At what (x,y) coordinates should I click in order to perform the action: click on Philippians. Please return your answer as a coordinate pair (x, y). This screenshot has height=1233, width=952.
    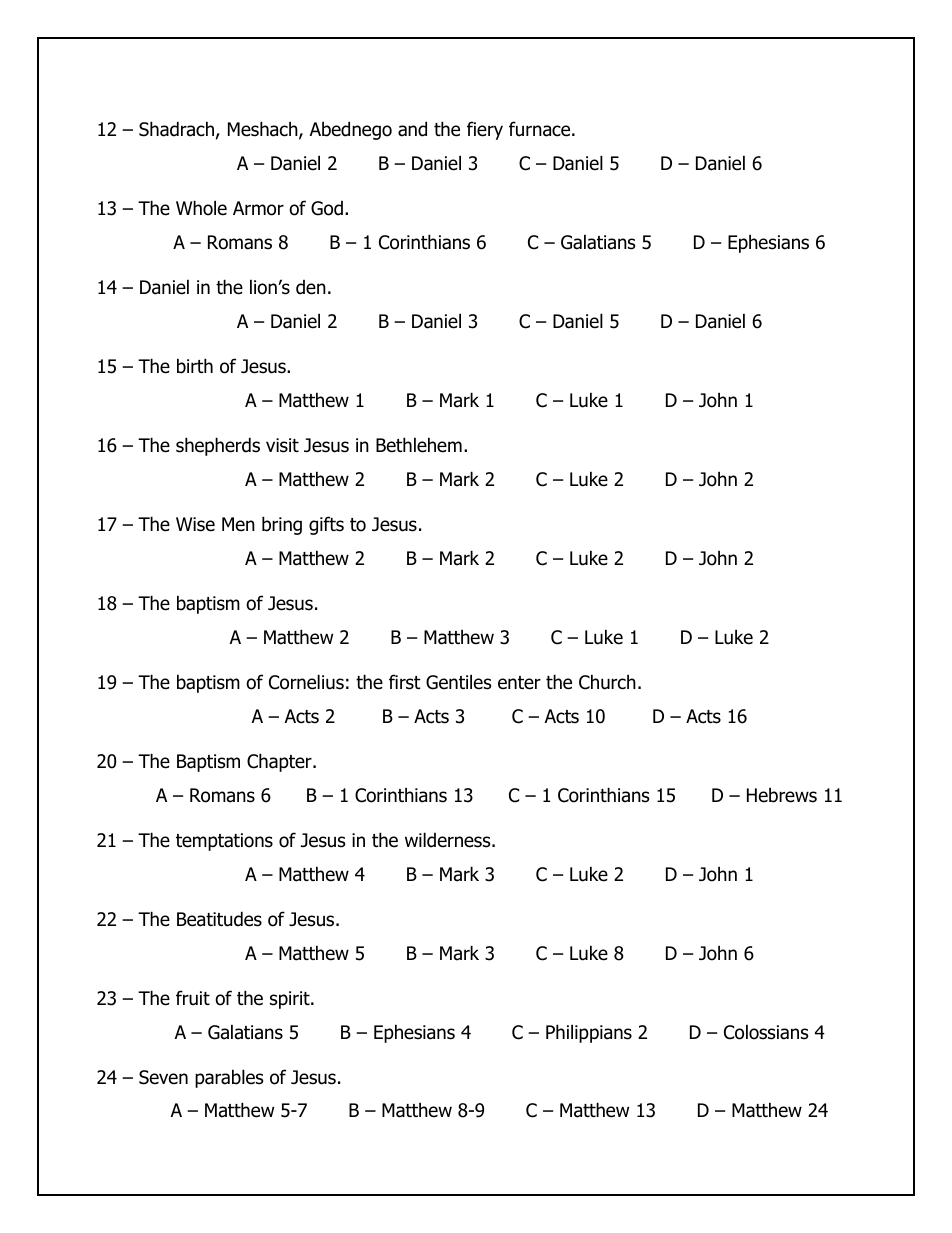
    Looking at the image, I should click on (589, 1033).
